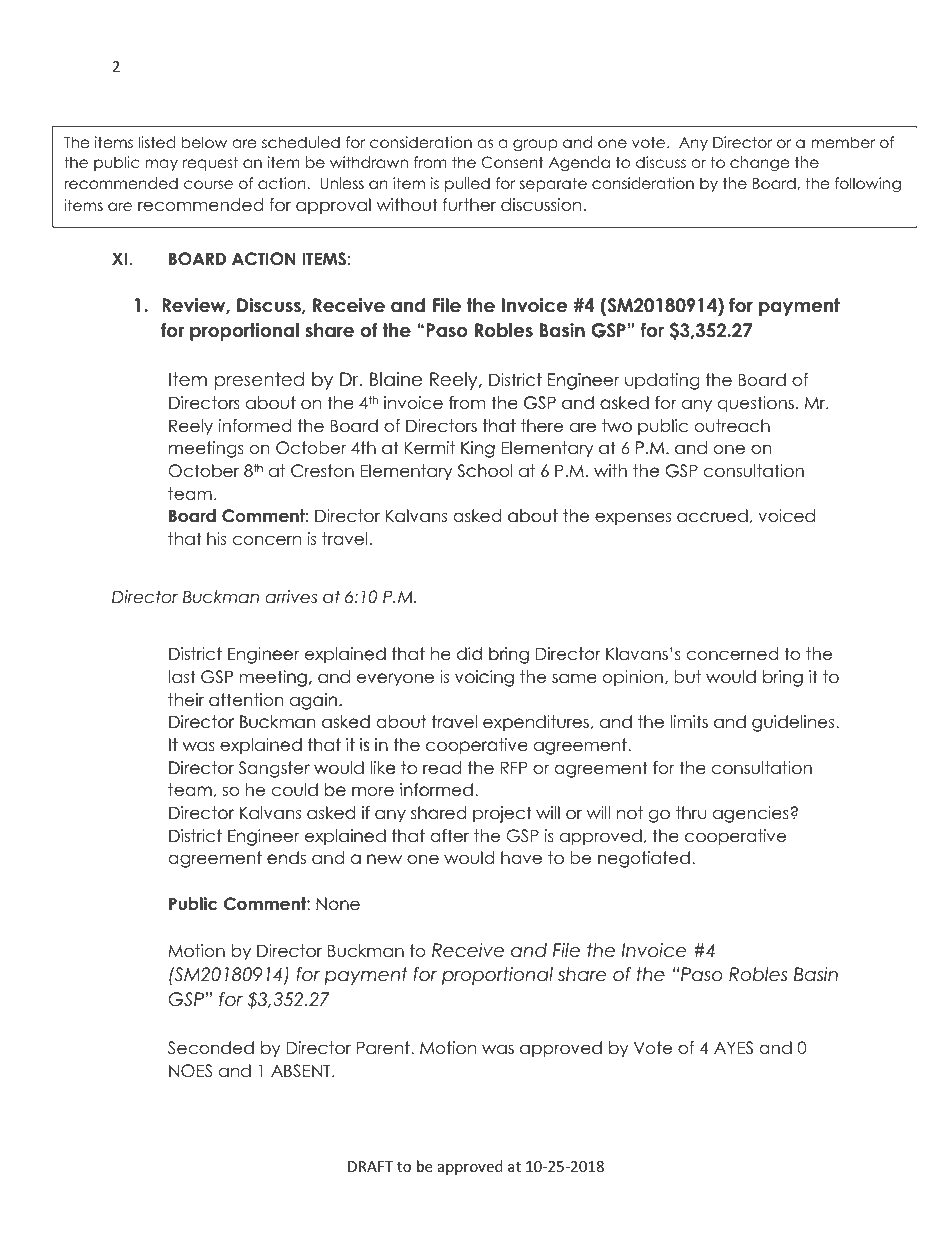  Describe the element at coordinates (733, 1048) in the screenshot. I see `AYES` at that location.
